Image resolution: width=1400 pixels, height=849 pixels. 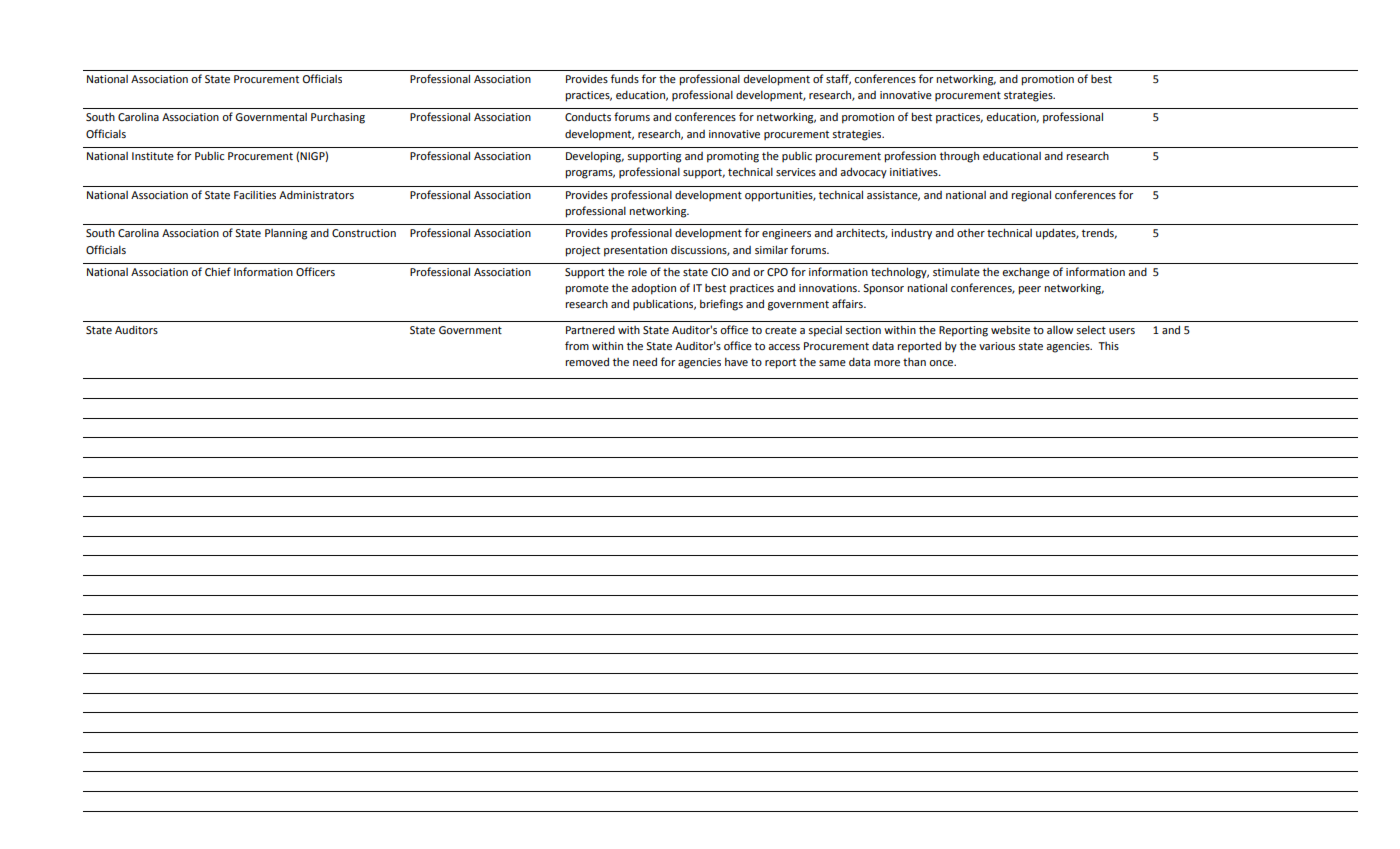 What do you see at coordinates (625, 78) in the image?
I see `funds` at bounding box center [625, 78].
